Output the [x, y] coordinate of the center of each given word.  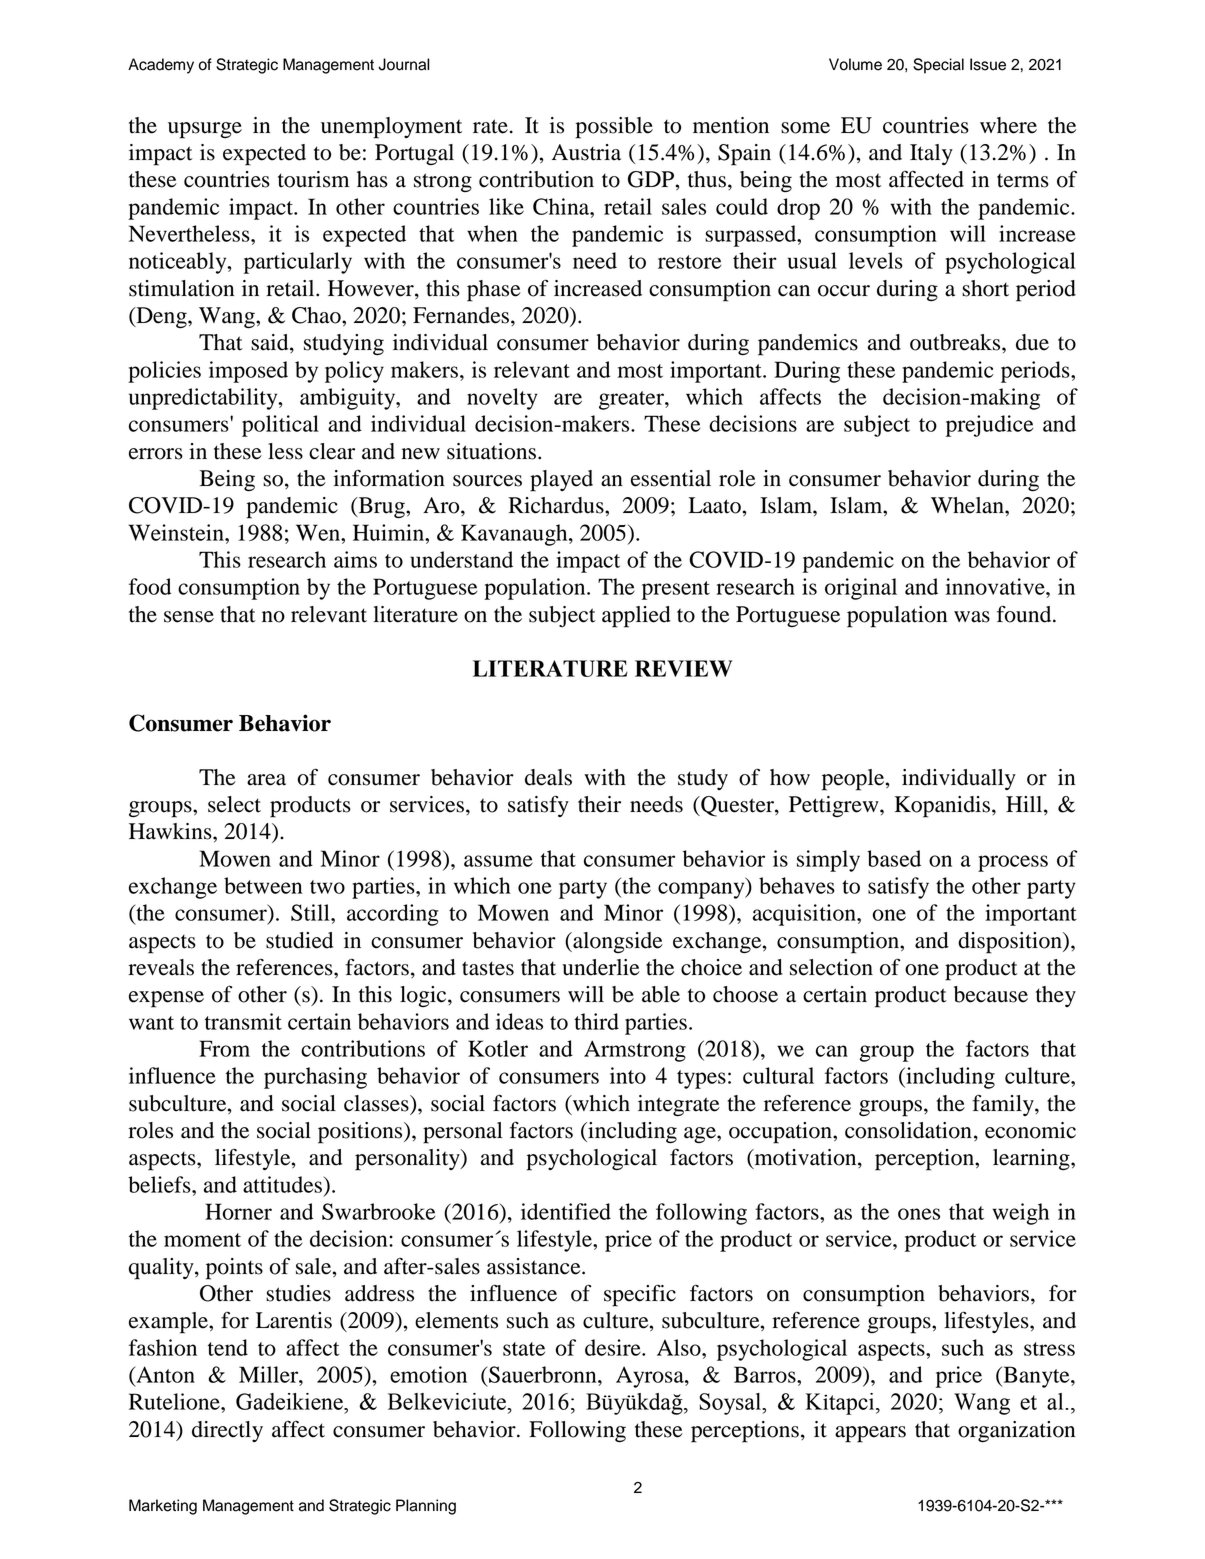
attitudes [282, 1184]
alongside [617, 942]
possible [614, 128]
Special [938, 66]
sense [189, 617]
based [894, 858]
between [263, 885]
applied [636, 617]
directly [227, 1431]
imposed [248, 372]
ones [919, 1214]
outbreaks [956, 342]
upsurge [205, 130]
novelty [502, 399]
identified [566, 1211]
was [972, 617]
